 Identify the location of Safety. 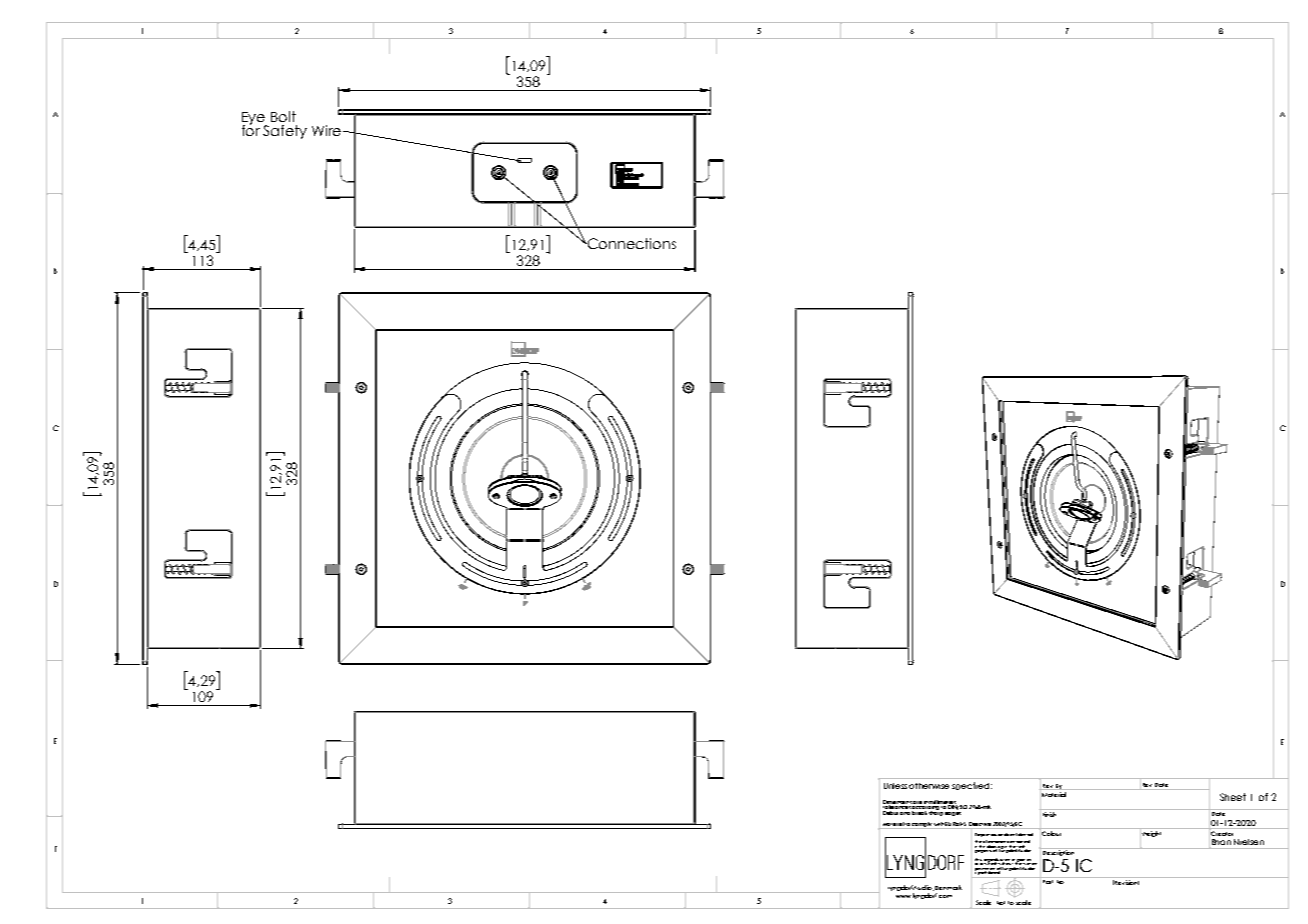
(285, 132).
